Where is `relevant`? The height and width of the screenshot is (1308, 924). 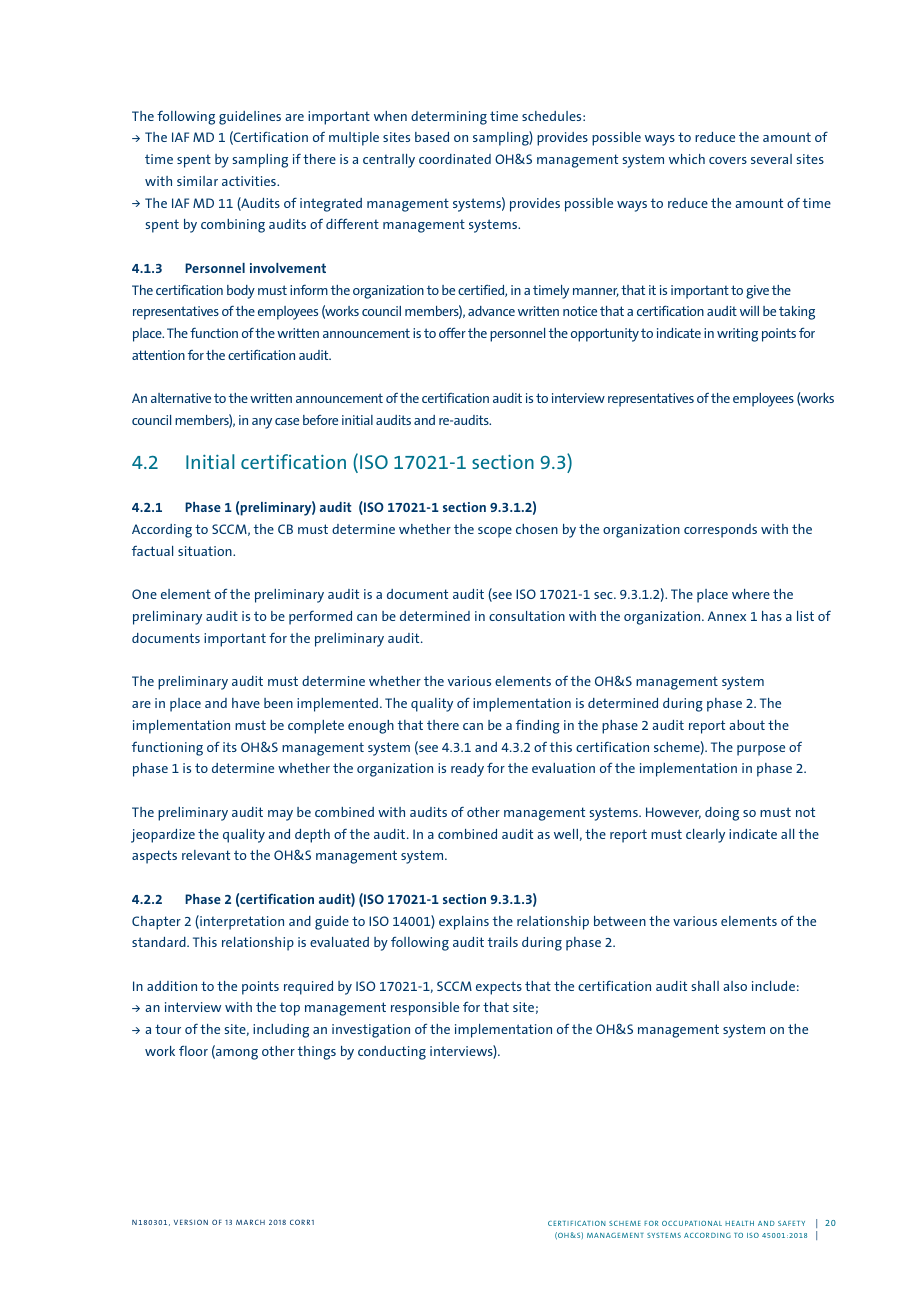
relevant is located at coordinates (206, 855).
